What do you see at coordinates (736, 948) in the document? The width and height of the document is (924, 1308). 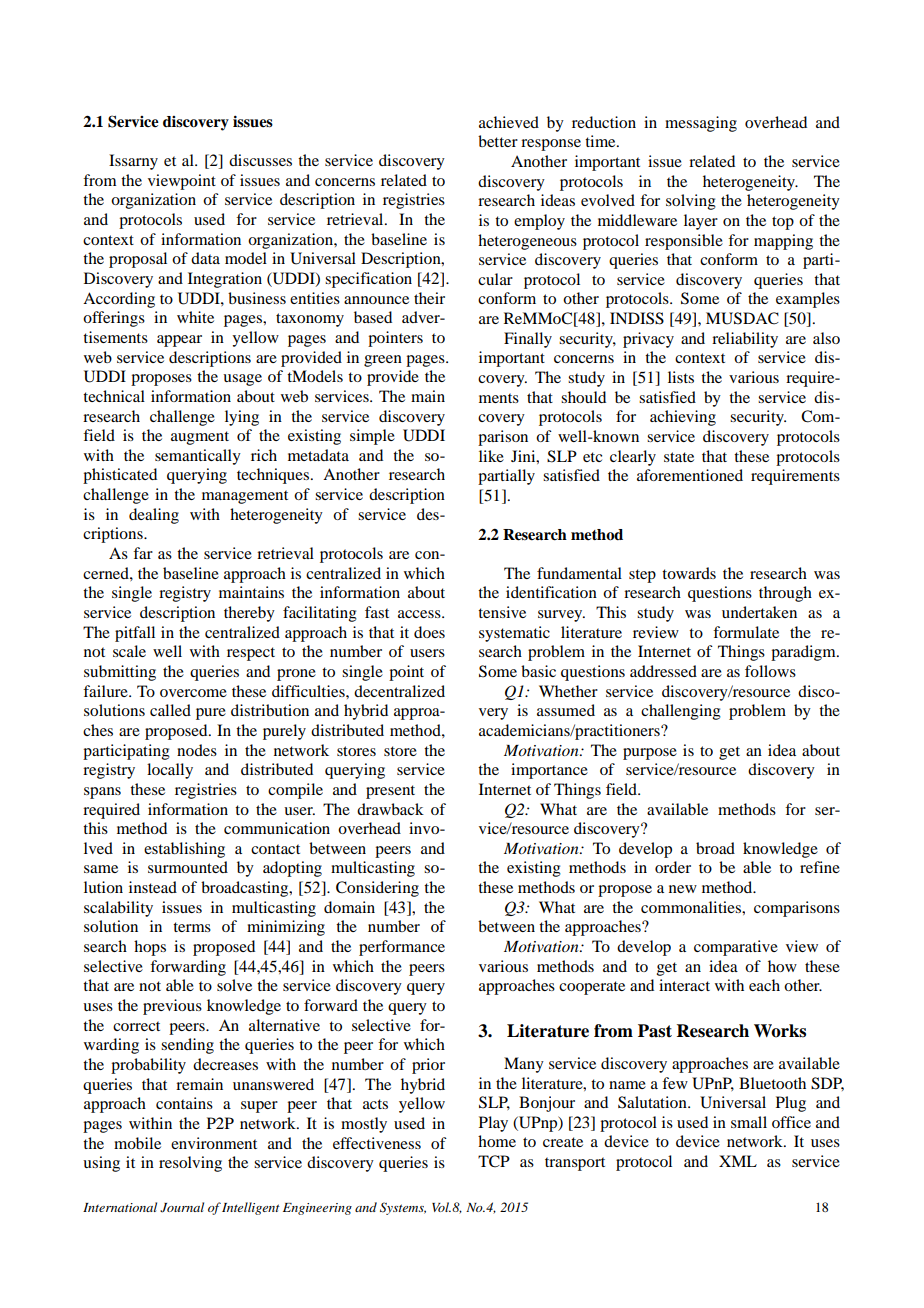 I see `comparative` at bounding box center [736, 948].
